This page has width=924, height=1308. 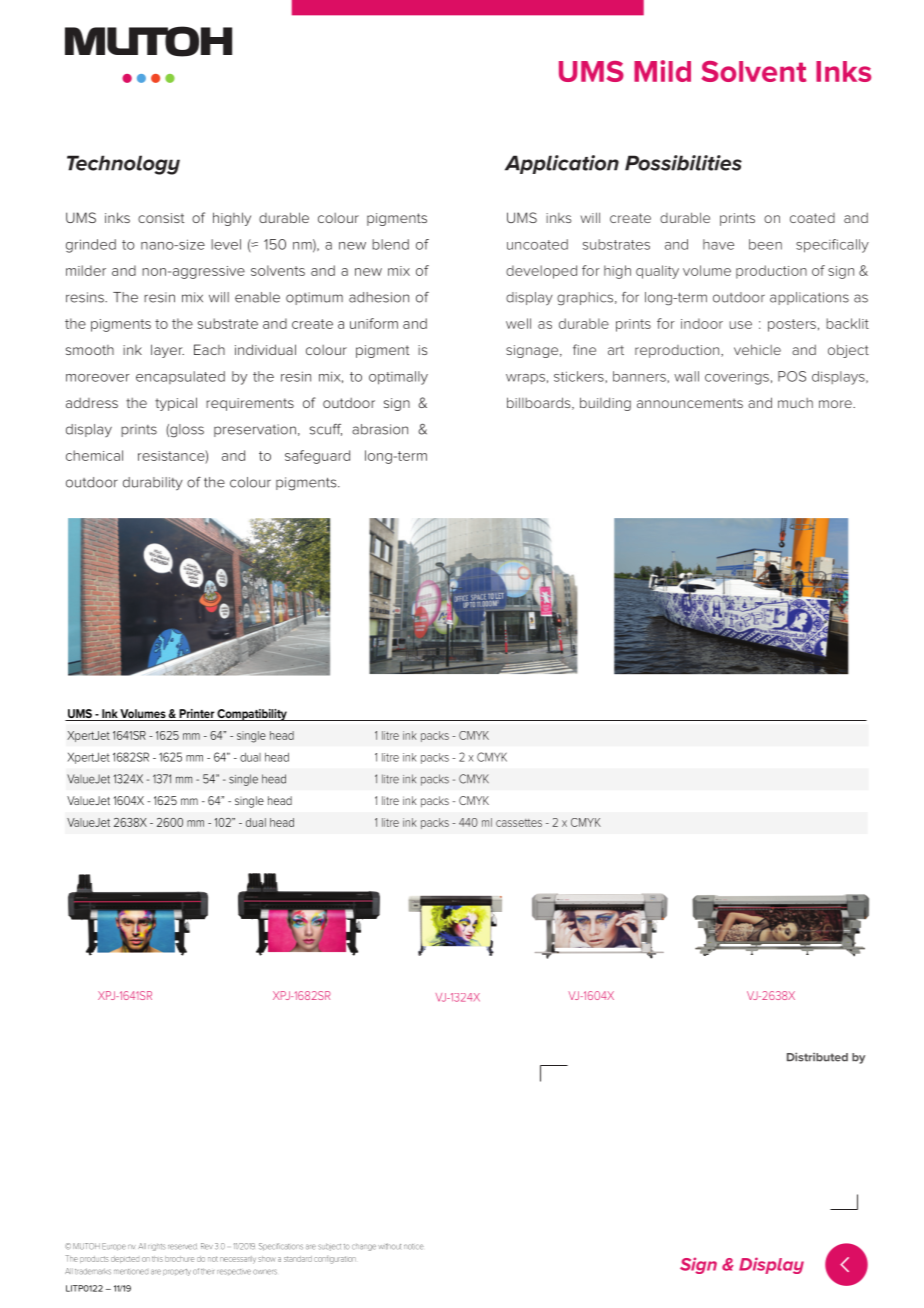 What do you see at coordinates (765, 244) in the page?
I see `been` at bounding box center [765, 244].
